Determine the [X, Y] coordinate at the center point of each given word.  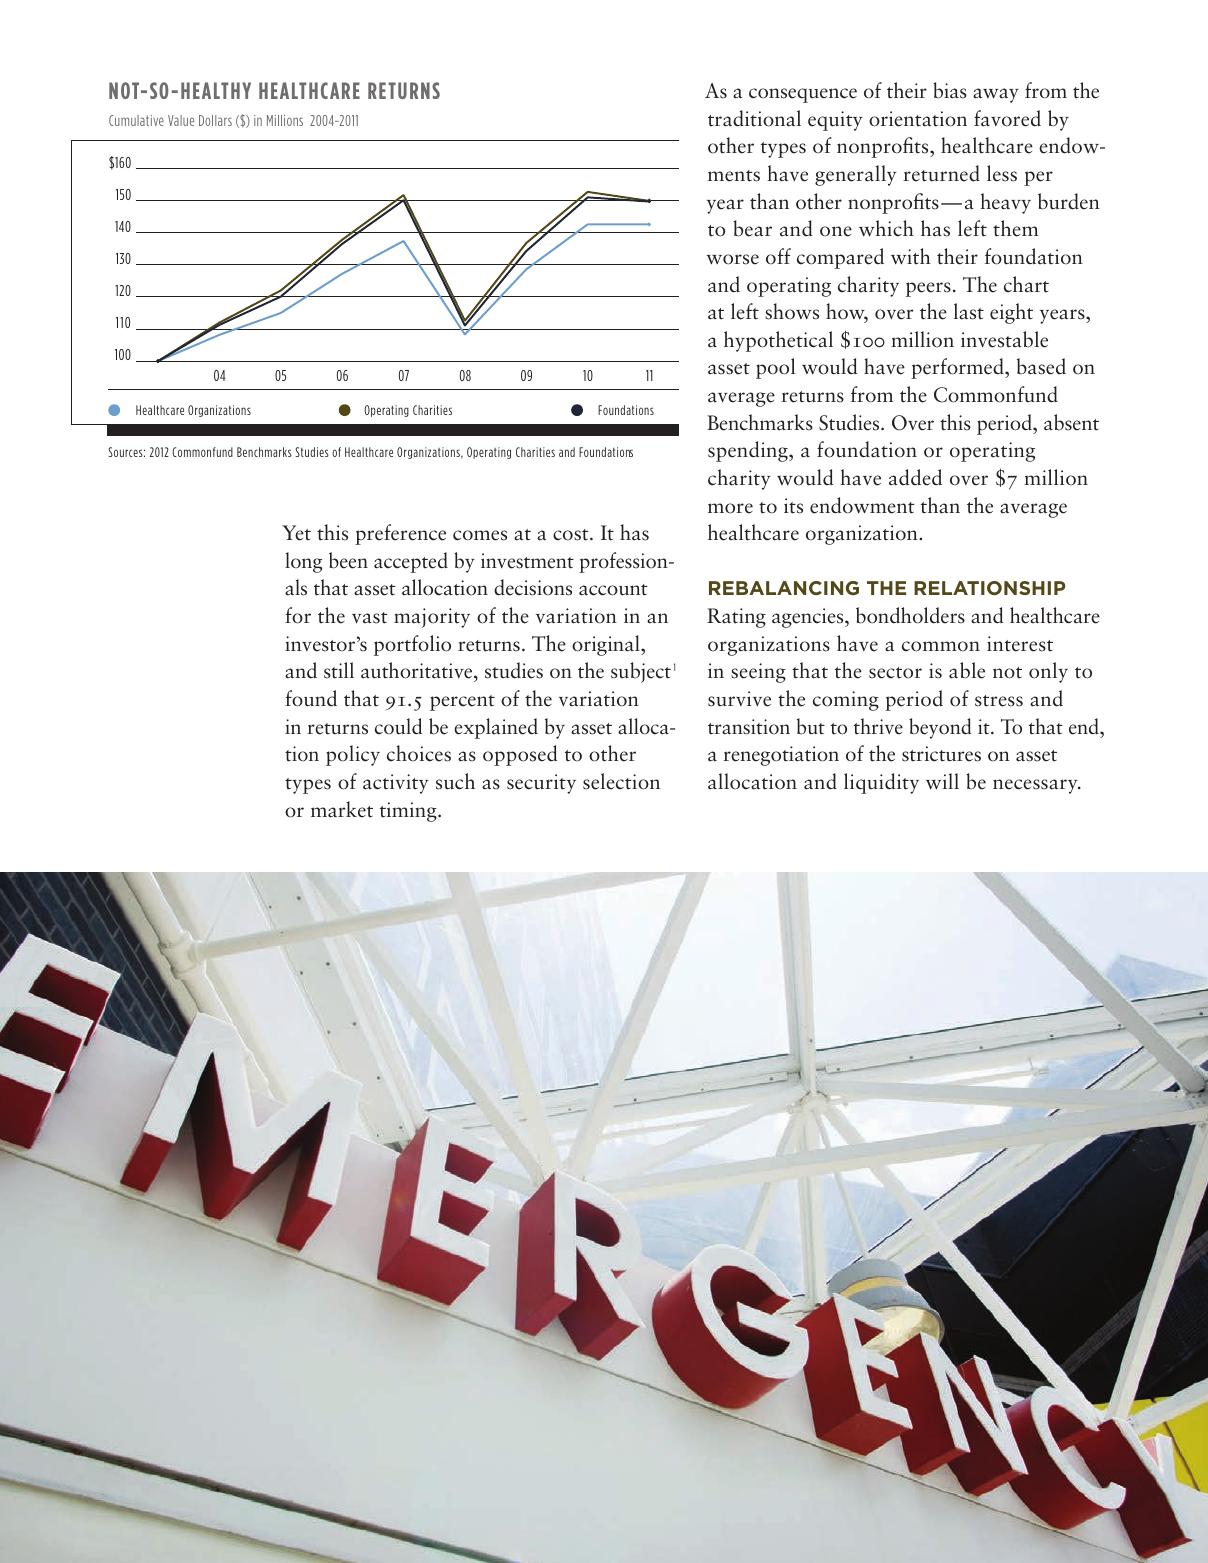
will [942, 781]
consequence [803, 95]
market [342, 809]
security [541, 784]
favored [1007, 118]
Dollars [215, 120]
